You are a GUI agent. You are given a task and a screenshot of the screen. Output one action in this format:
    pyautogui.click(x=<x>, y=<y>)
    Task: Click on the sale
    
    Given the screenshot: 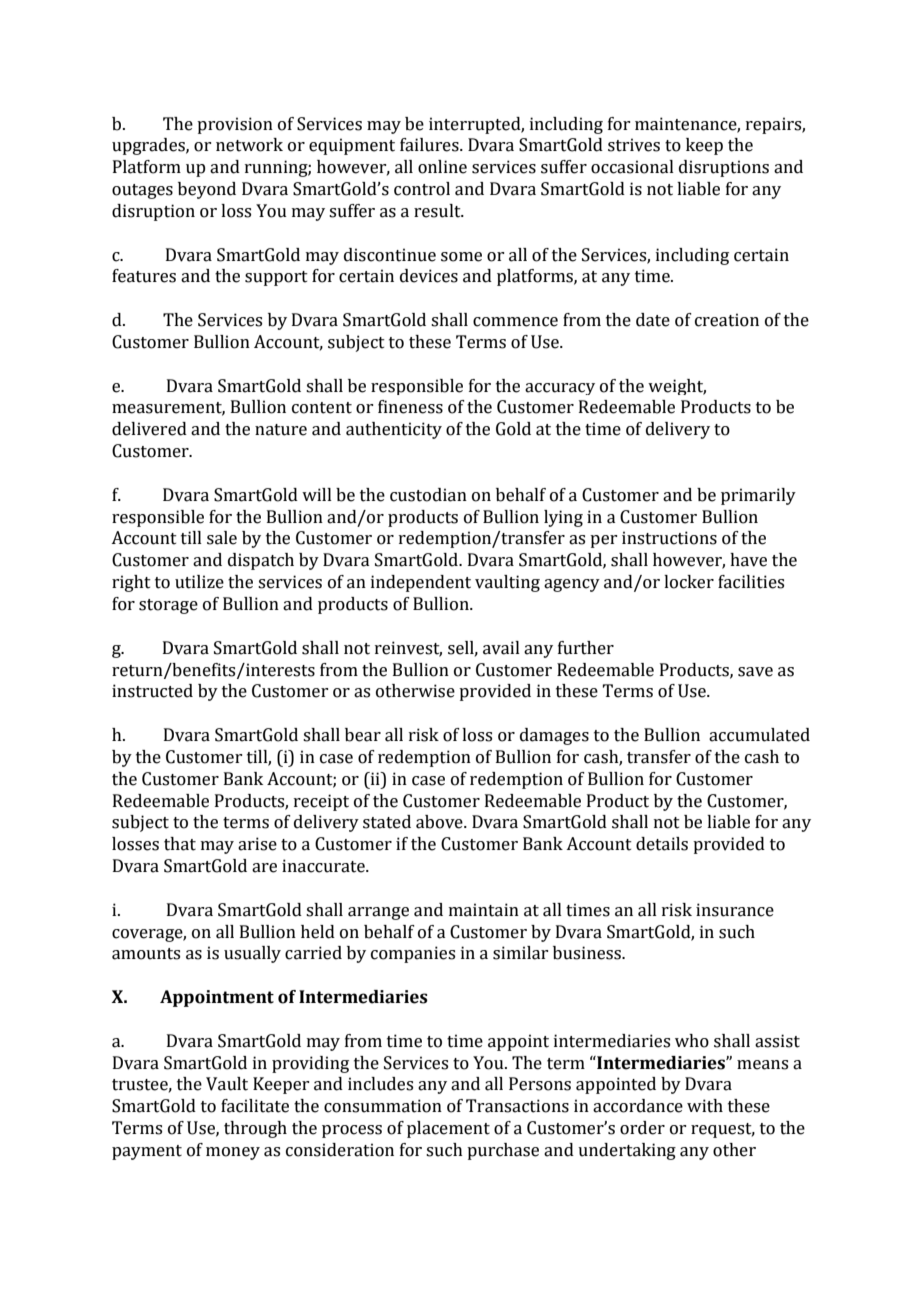 What is the action you would take?
    pyautogui.click(x=222, y=538)
